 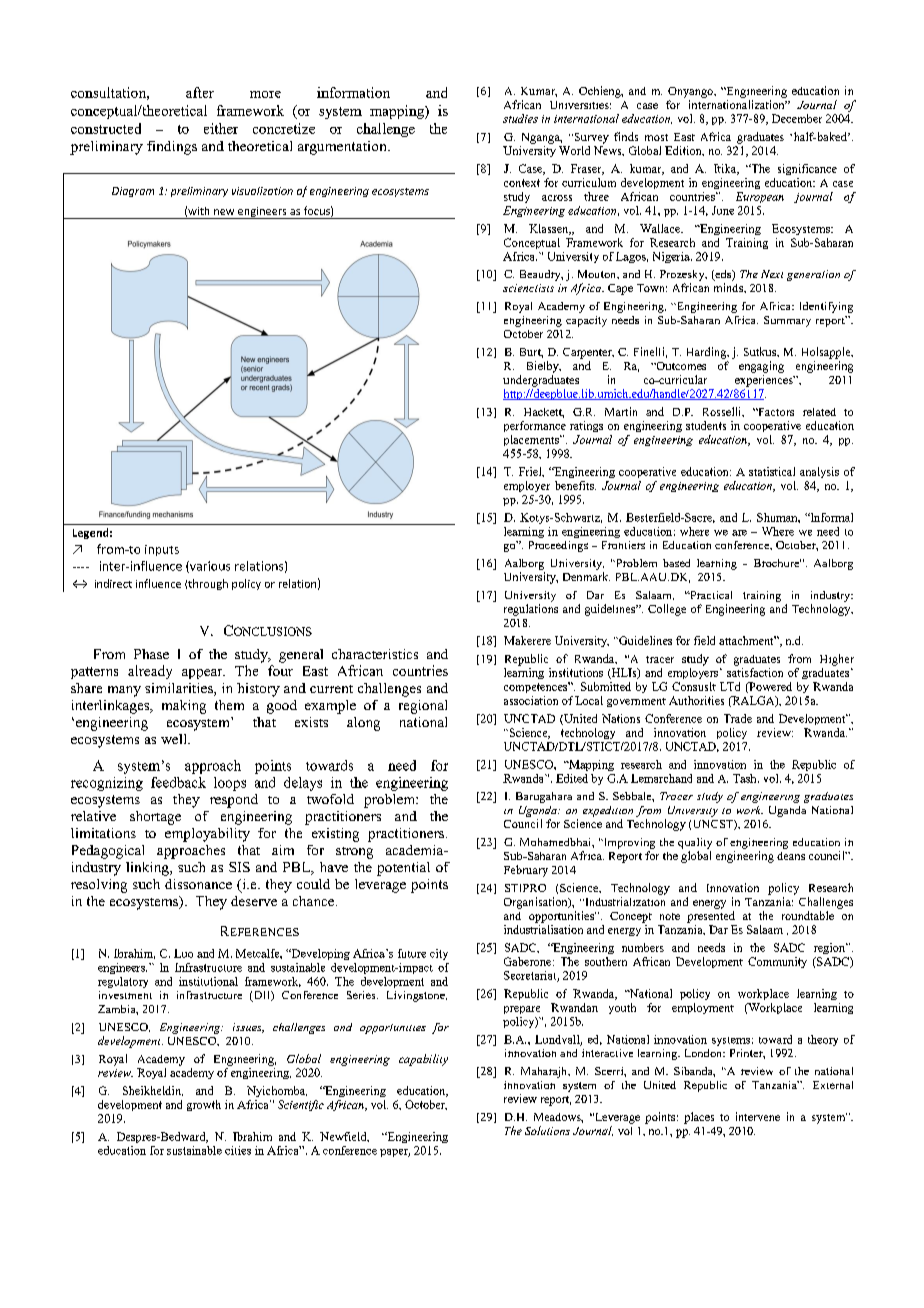 What do you see at coordinates (558, 546) in the screenshot?
I see `Proceedings` at bounding box center [558, 546].
